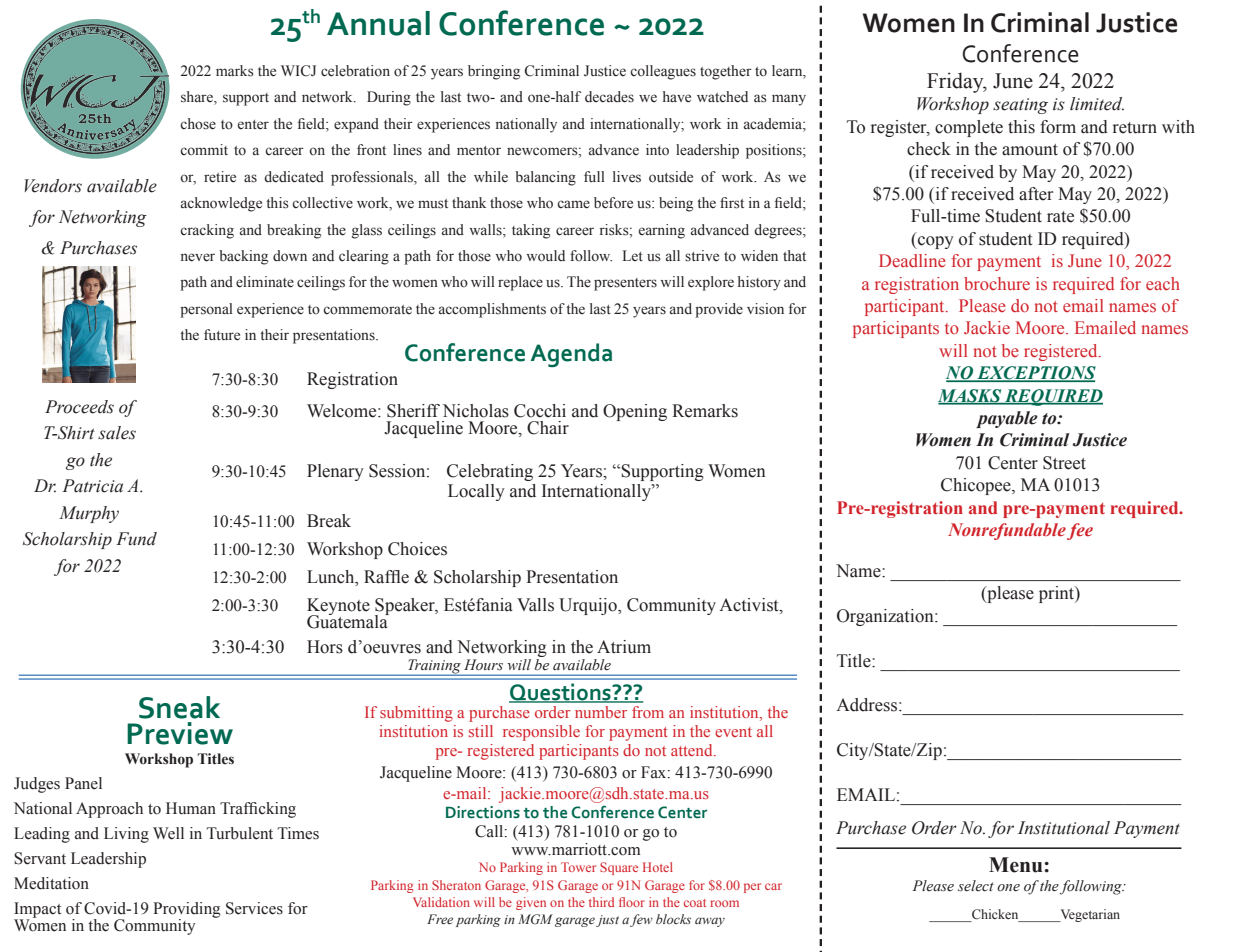 This screenshot has width=1233, height=952. What do you see at coordinates (1064, 463) in the screenshot?
I see `Street` at bounding box center [1064, 463].
